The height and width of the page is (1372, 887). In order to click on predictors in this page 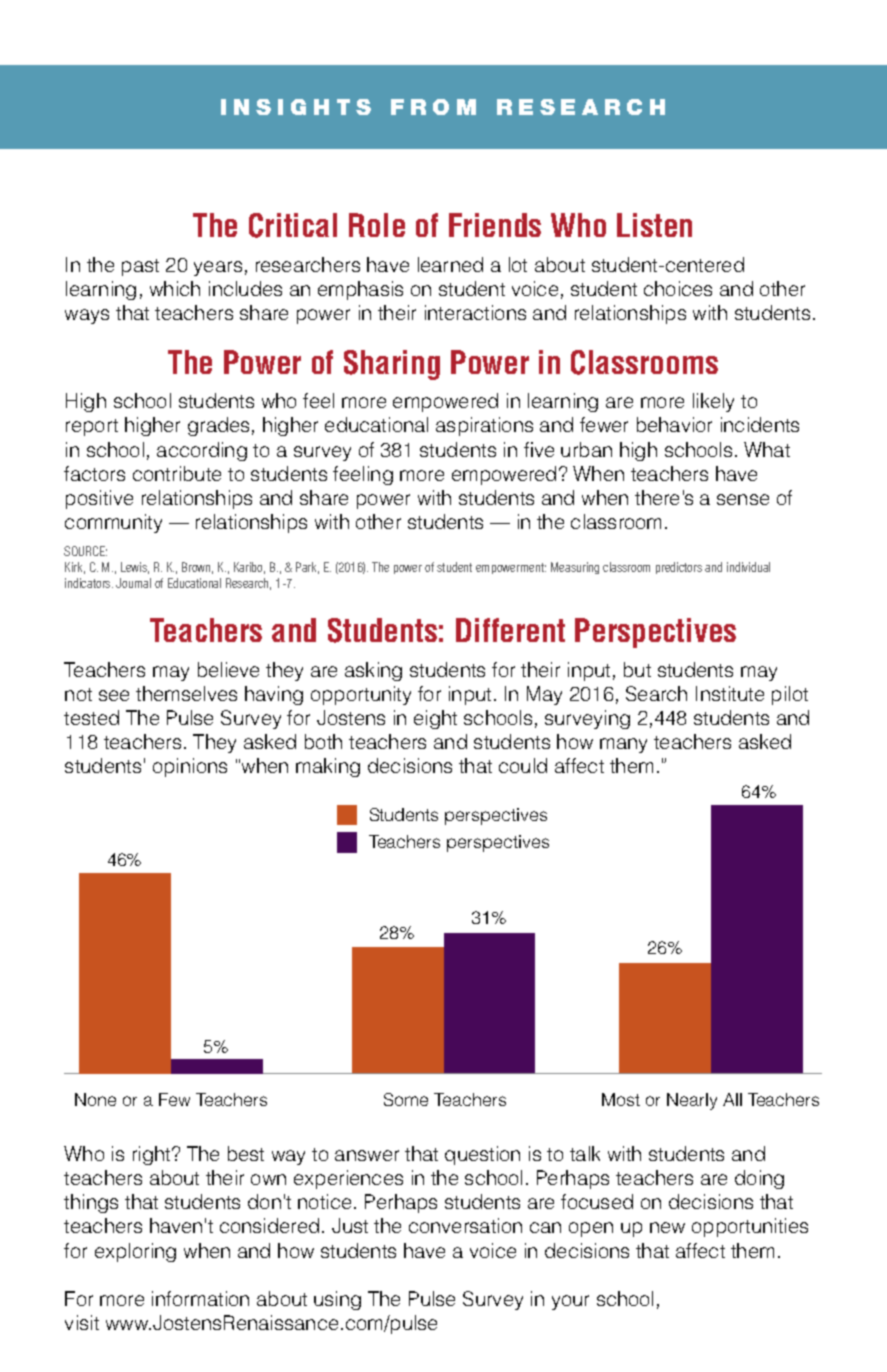, I will do `click(679, 568)`.
